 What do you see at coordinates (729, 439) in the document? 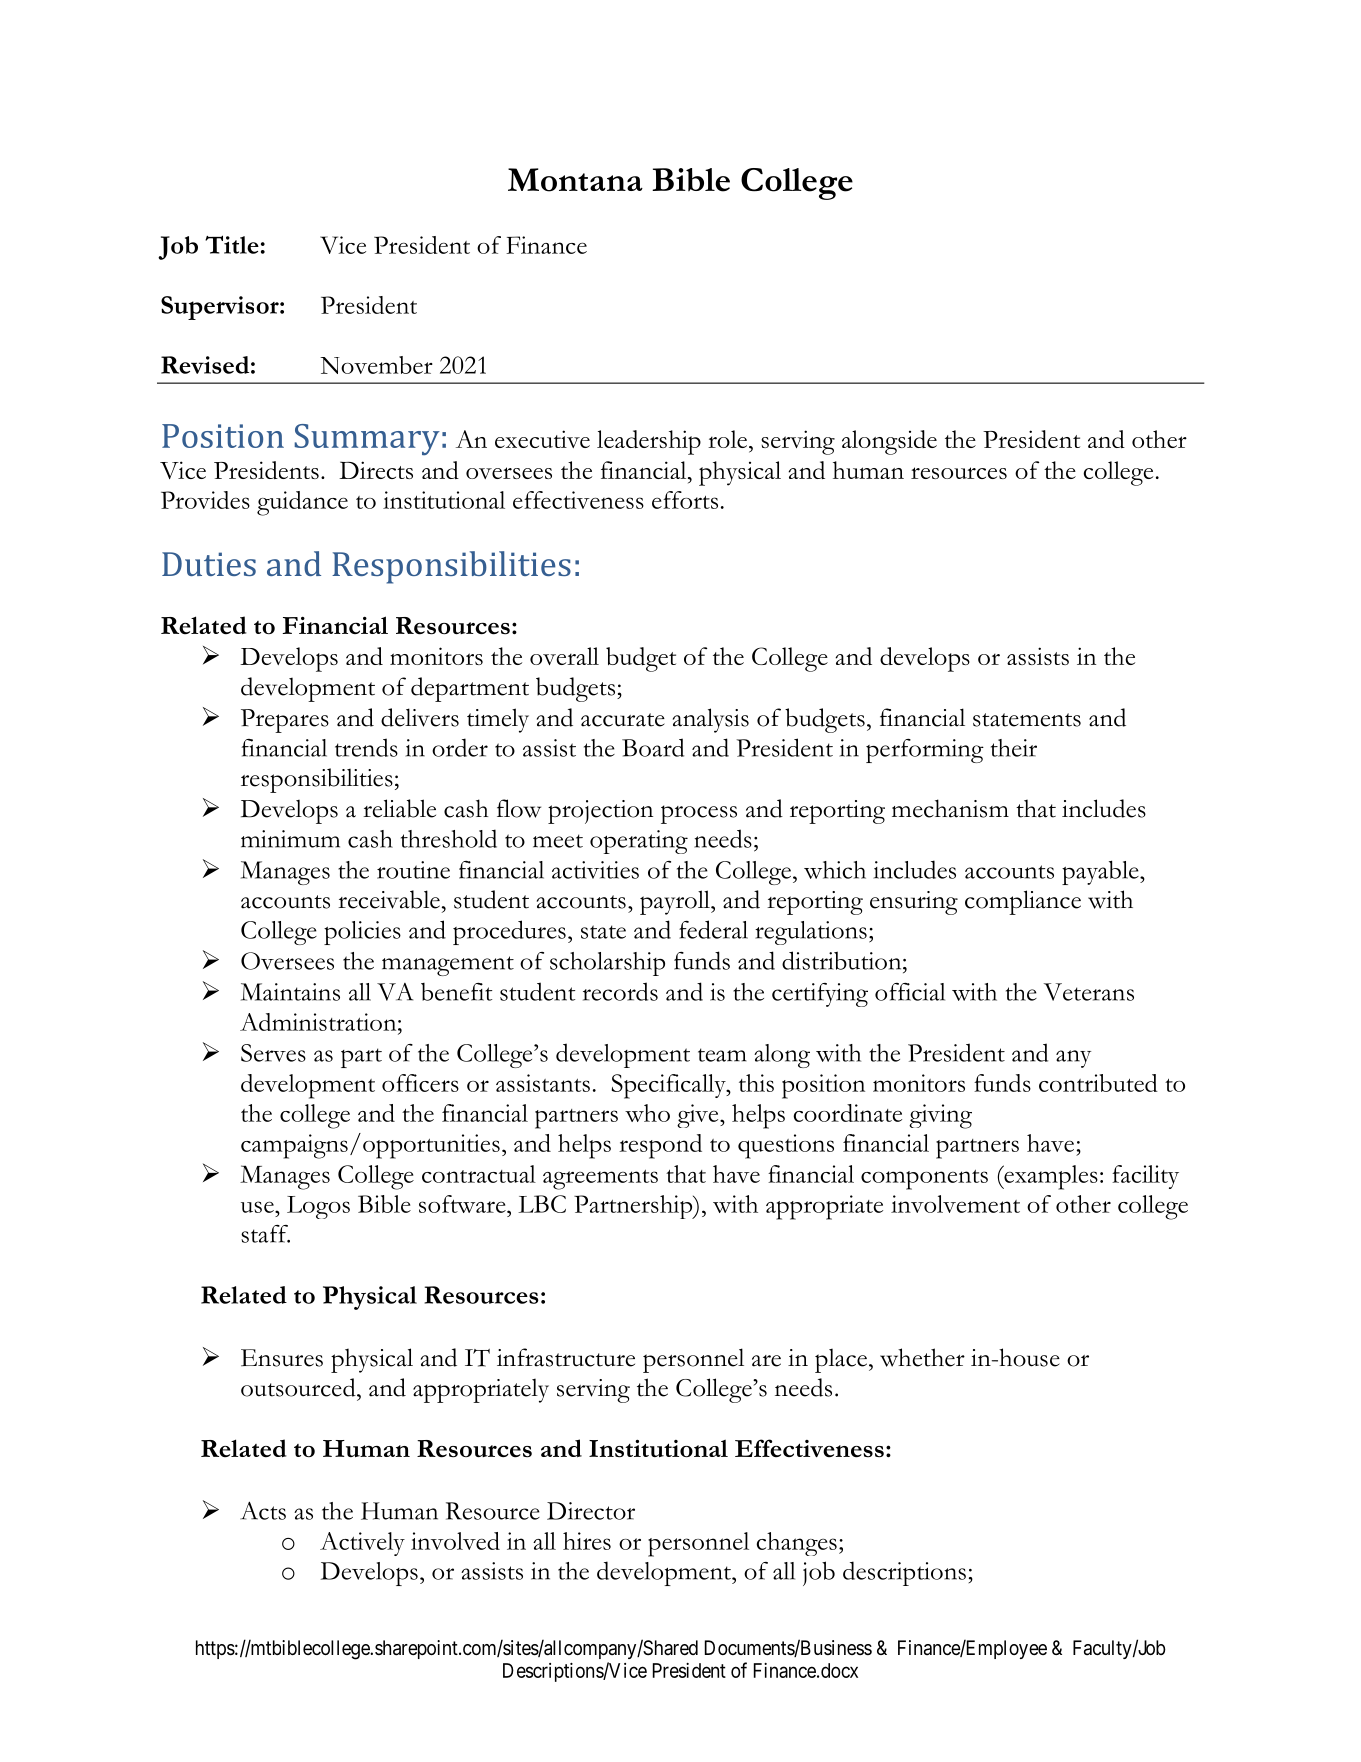
I see `role` at bounding box center [729, 439].
